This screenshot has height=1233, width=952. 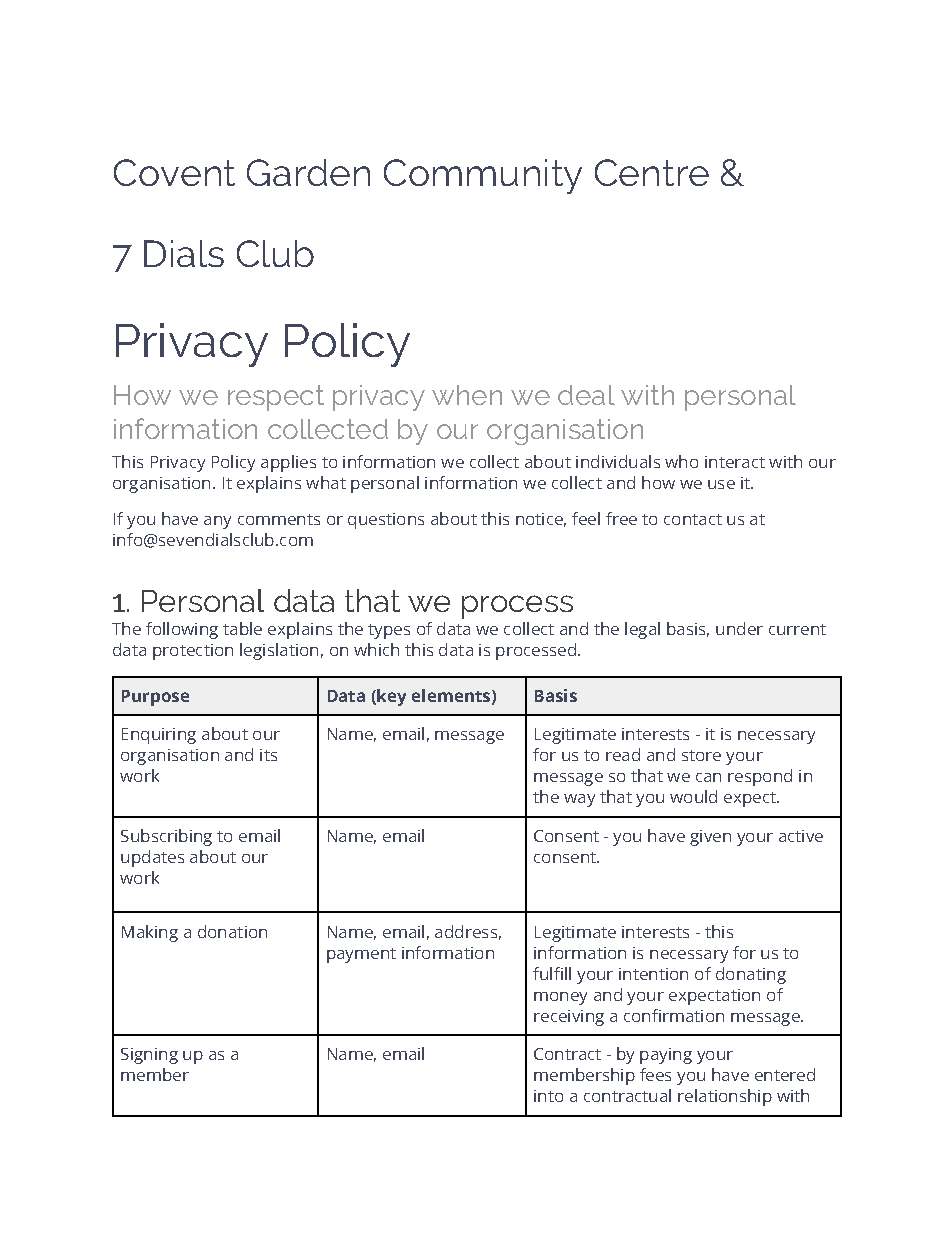 I want to click on Community, so click(x=483, y=176).
